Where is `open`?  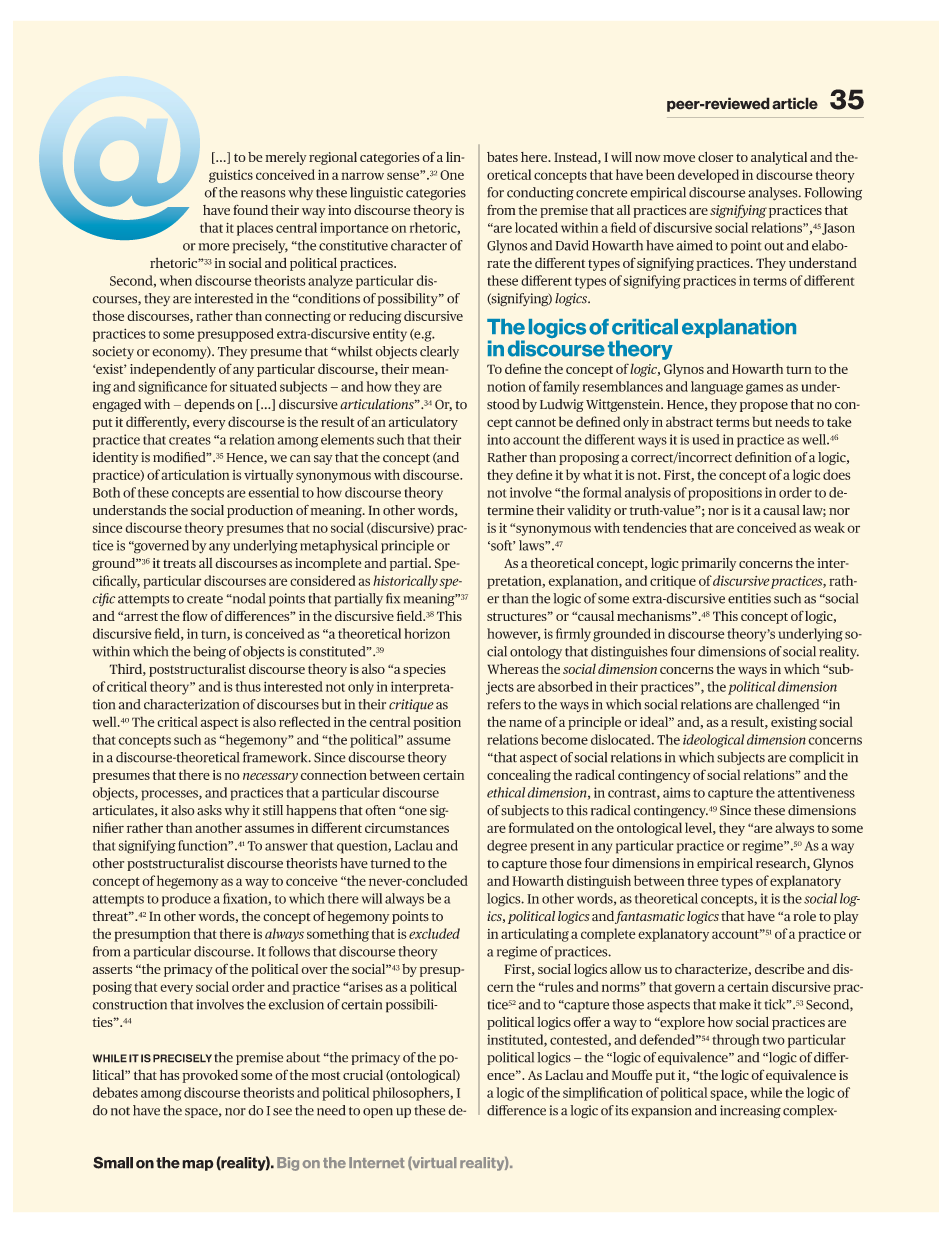 open is located at coordinates (378, 1113).
